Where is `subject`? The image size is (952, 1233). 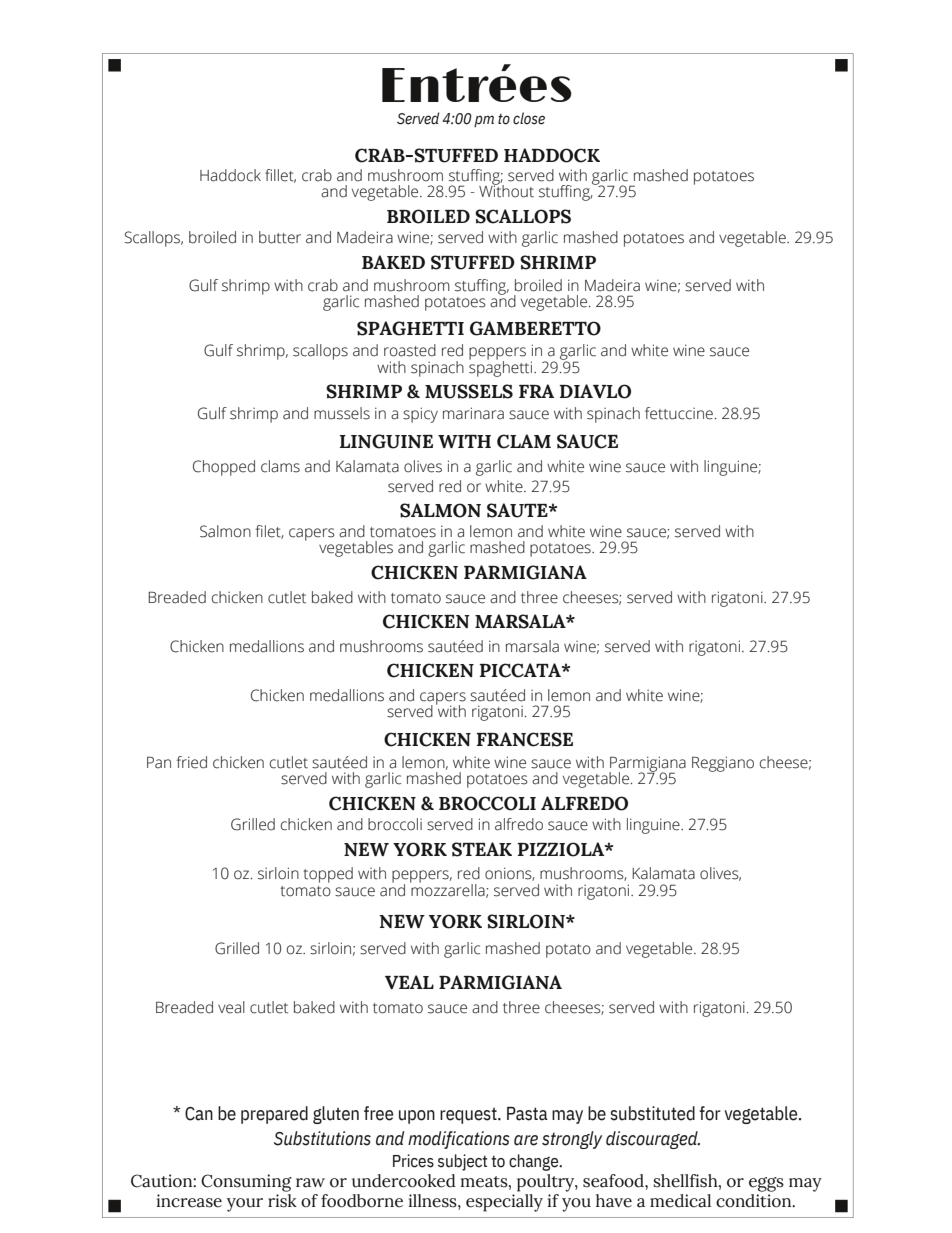
subject is located at coordinates (462, 1162).
